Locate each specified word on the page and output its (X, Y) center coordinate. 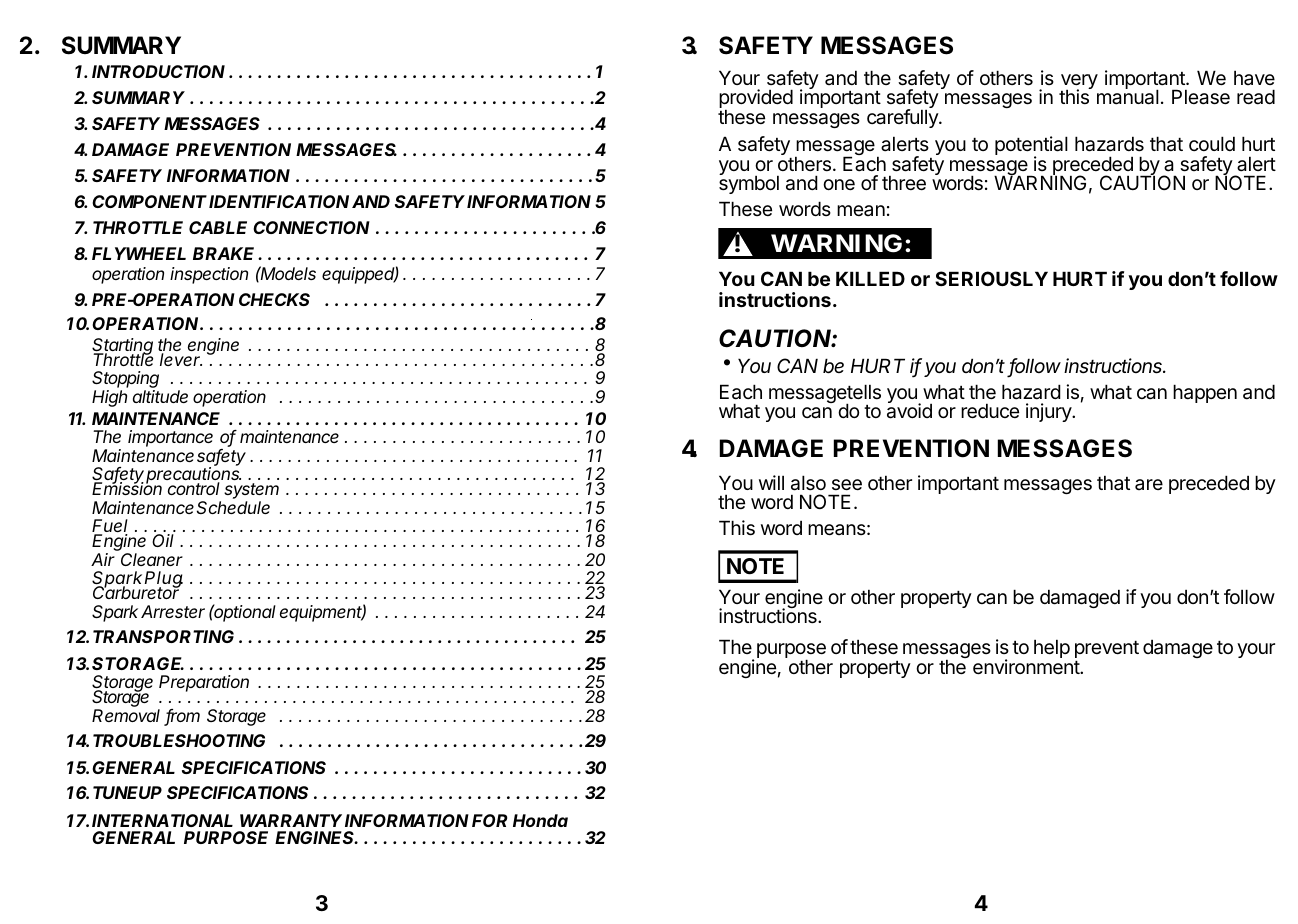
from (182, 717)
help (1052, 648)
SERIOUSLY (991, 278)
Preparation (204, 683)
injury (1049, 412)
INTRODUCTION (158, 71)
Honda (540, 820)
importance (170, 438)
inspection (209, 275)
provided (756, 100)
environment (1027, 667)
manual (1128, 96)
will (771, 482)
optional (244, 613)
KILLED (870, 278)
